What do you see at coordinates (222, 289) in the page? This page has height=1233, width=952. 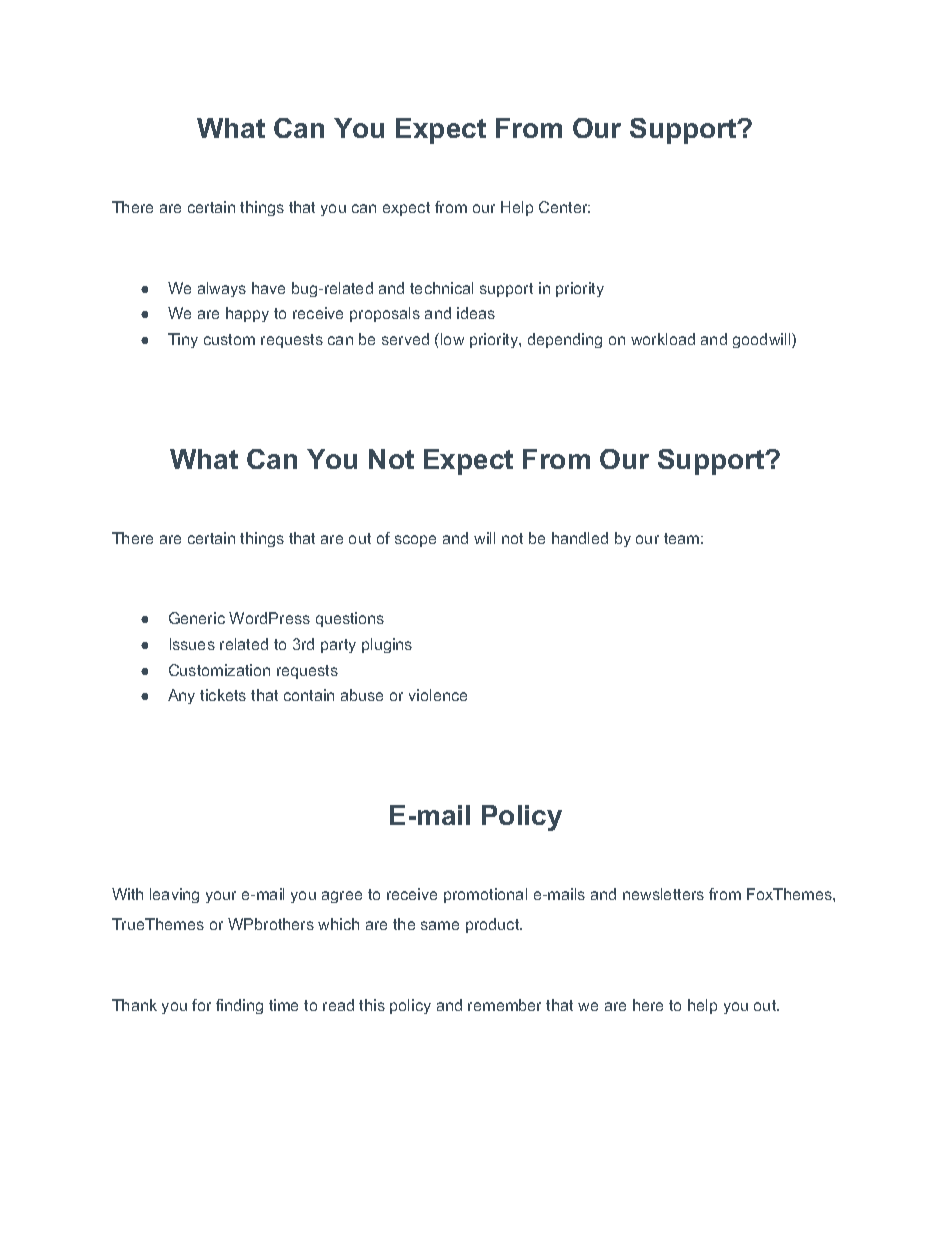 I see `always` at bounding box center [222, 289].
